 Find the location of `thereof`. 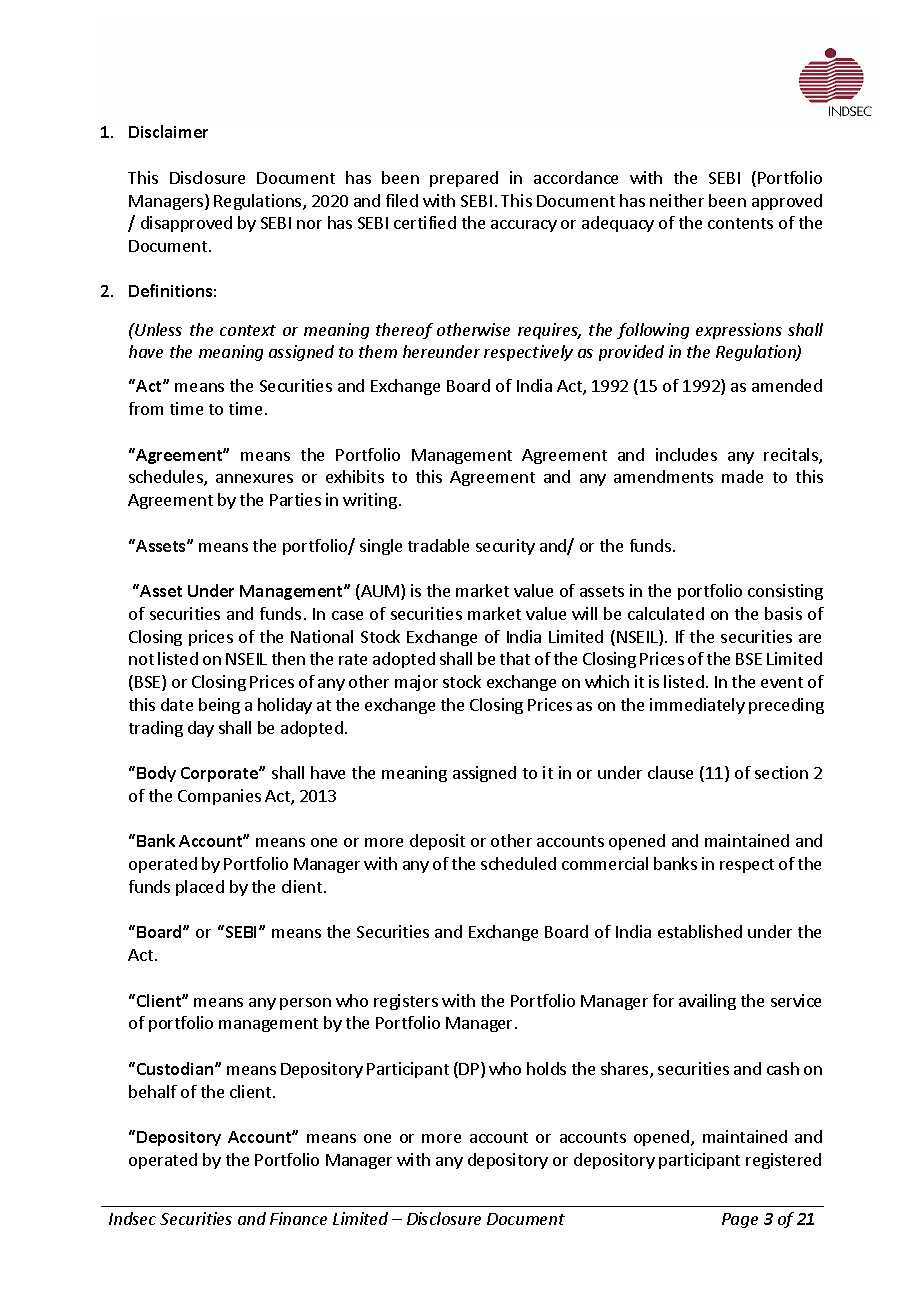

thereof is located at coordinates (404, 331).
